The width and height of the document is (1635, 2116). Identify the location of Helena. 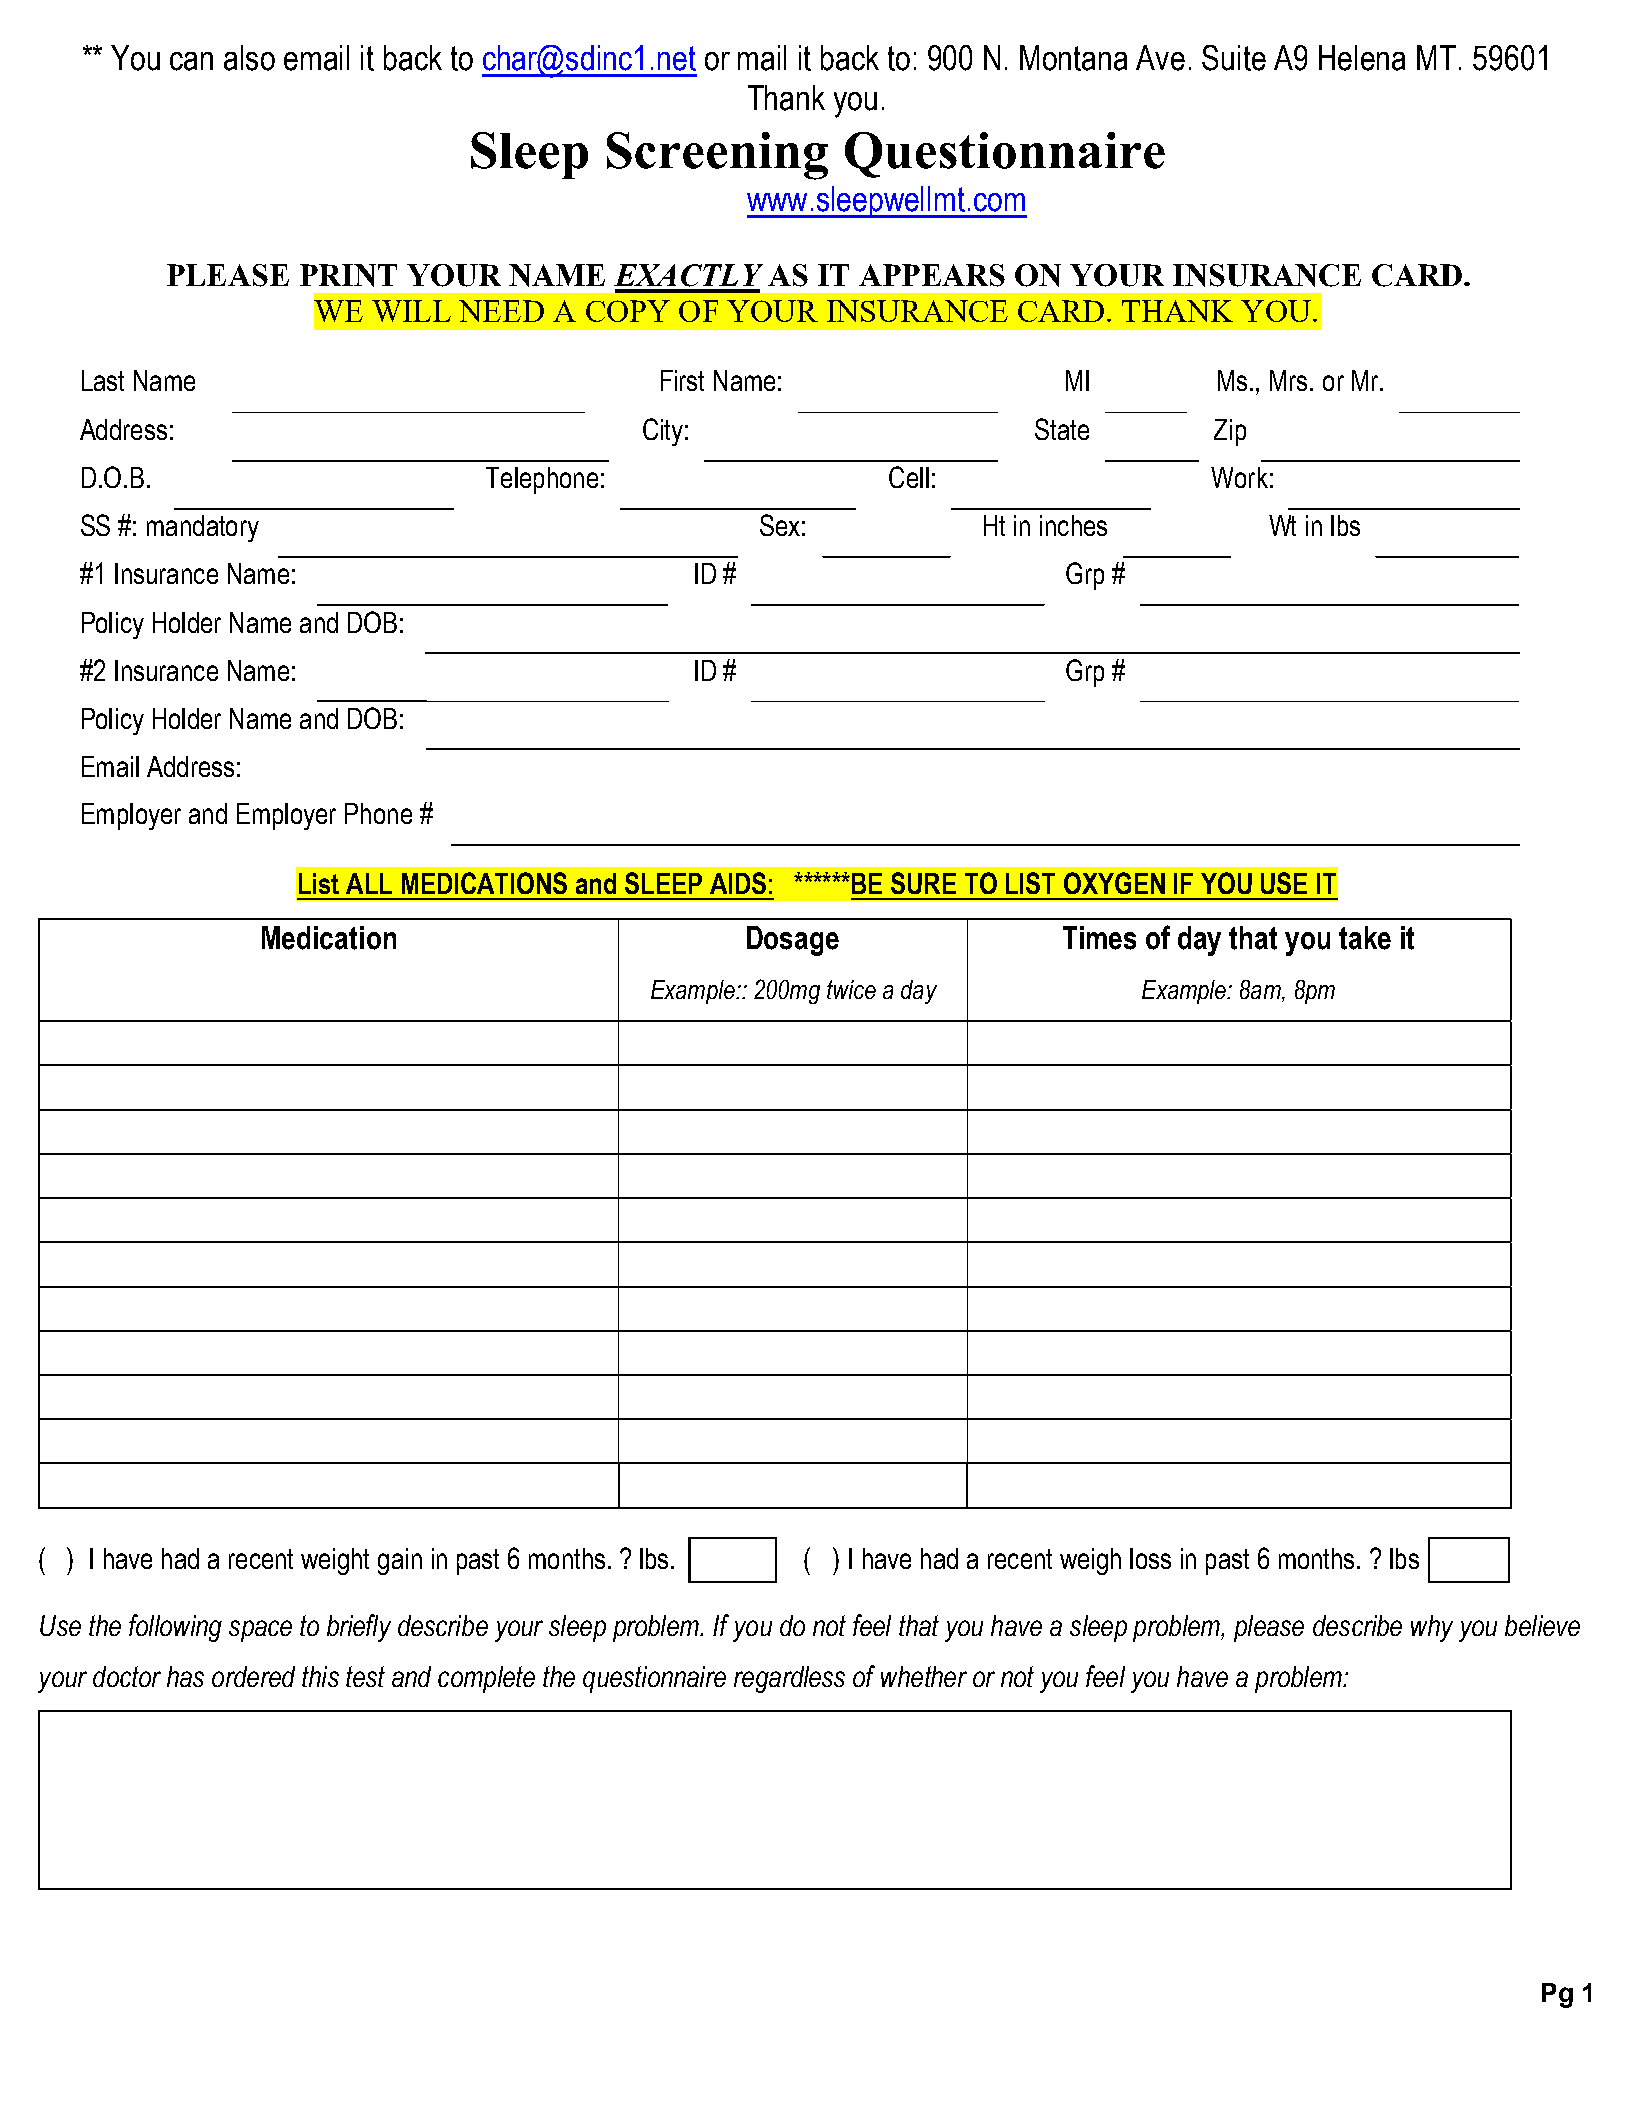
(1362, 58).
